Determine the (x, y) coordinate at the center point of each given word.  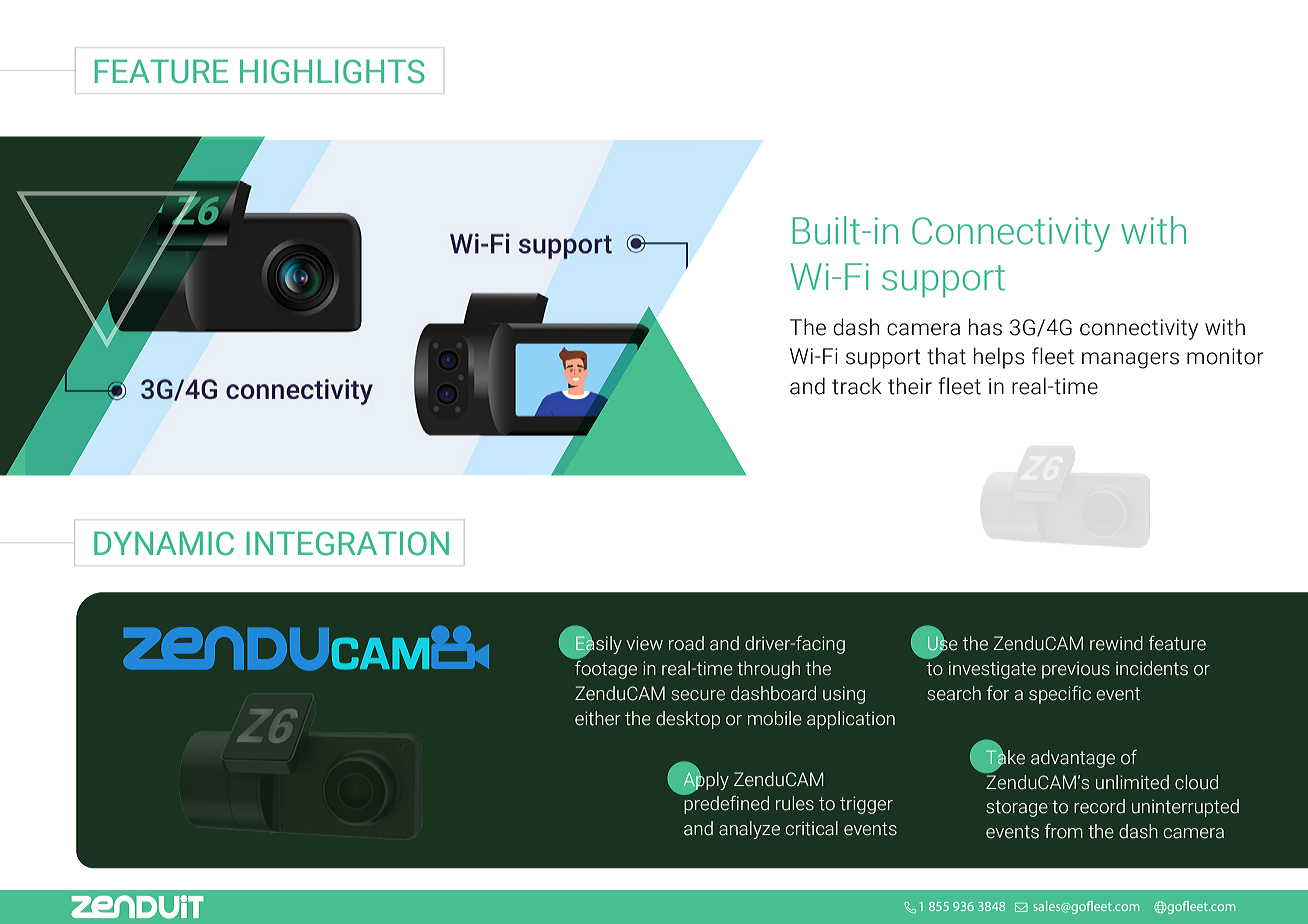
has (985, 327)
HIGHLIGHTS (332, 71)
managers (1130, 360)
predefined (726, 804)
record (1099, 806)
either (598, 718)
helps (999, 358)
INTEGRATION (347, 543)
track (857, 386)
